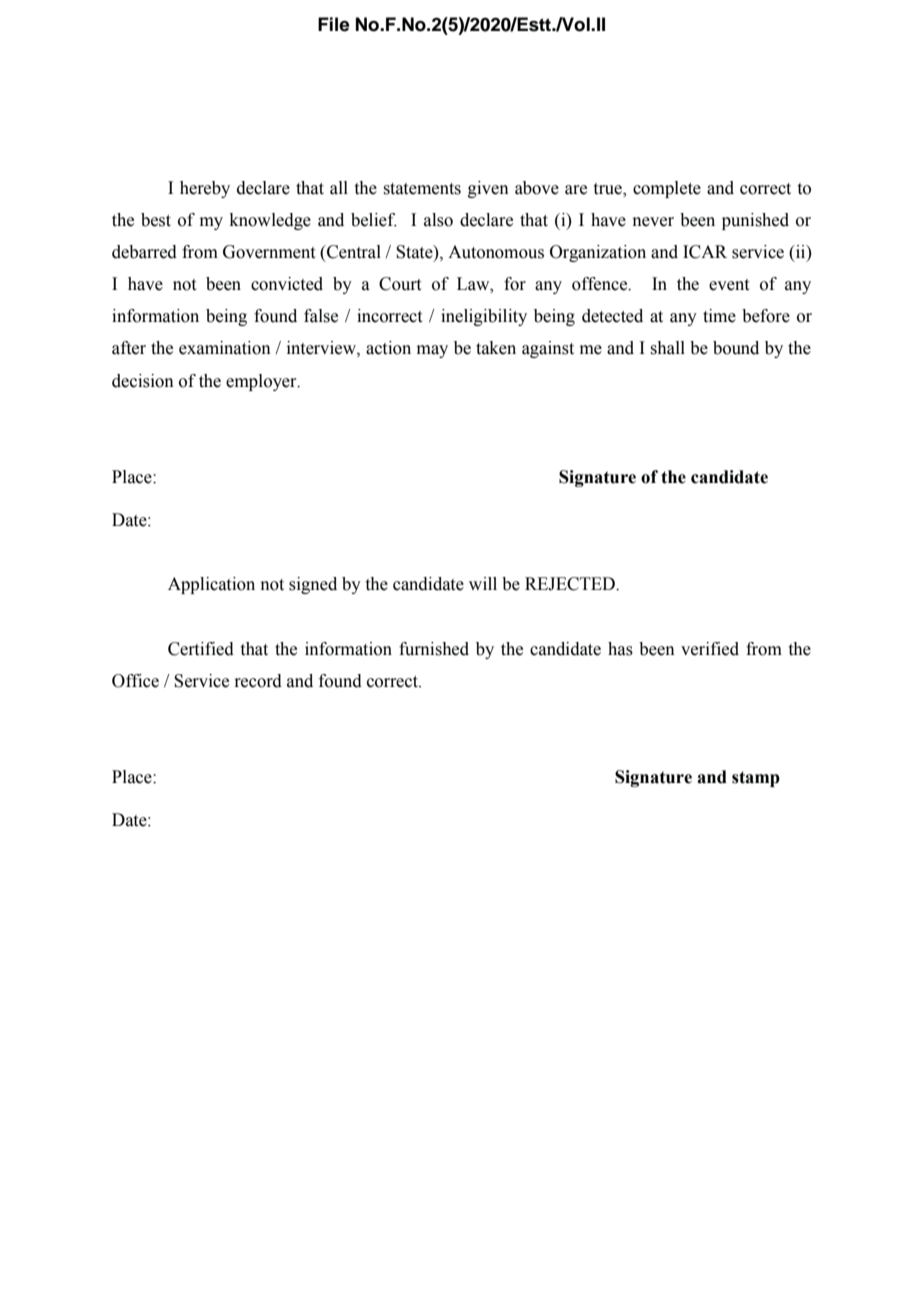 Image resolution: width=924 pixels, height=1308 pixels. I want to click on employer, so click(262, 382).
